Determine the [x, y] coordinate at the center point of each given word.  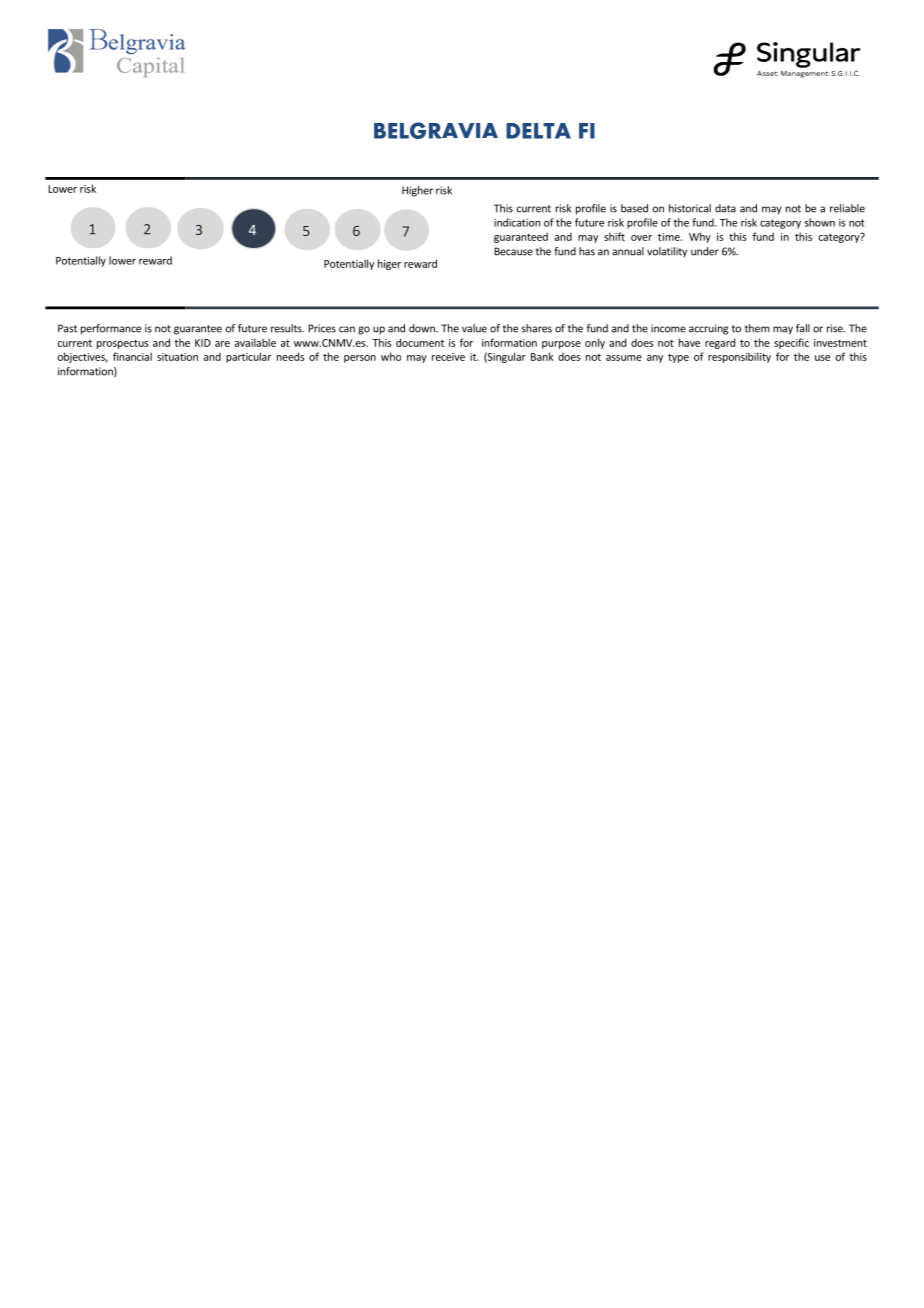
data [725, 208]
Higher [417, 191]
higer [389, 264]
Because [513, 251]
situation [177, 357]
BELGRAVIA [436, 130]
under [705, 251]
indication [517, 222]
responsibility [739, 357]
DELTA [538, 131]
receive [448, 357]
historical [690, 208]
